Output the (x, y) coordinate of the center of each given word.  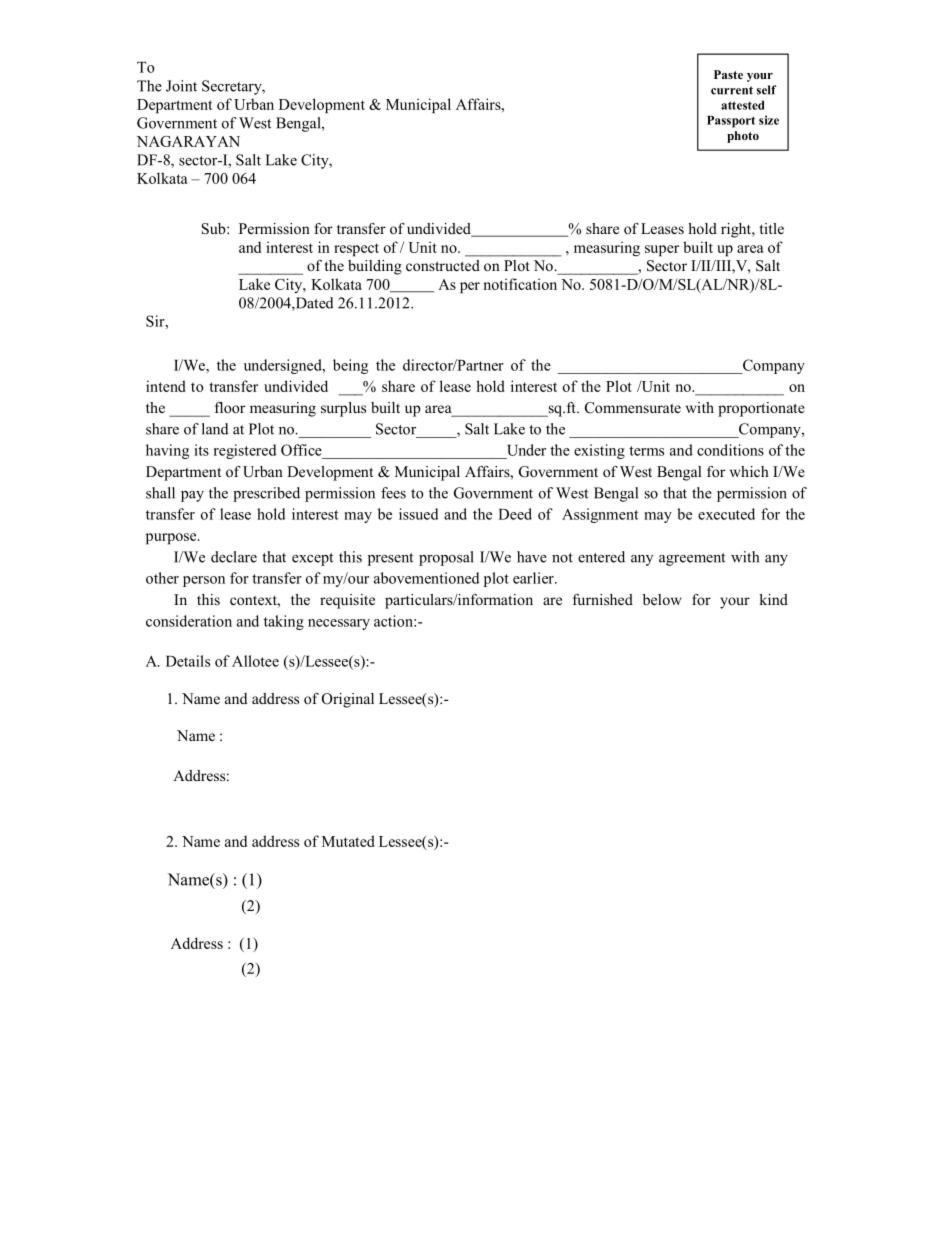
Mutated (348, 841)
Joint (181, 86)
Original (348, 700)
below (662, 599)
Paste (728, 74)
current (732, 90)
